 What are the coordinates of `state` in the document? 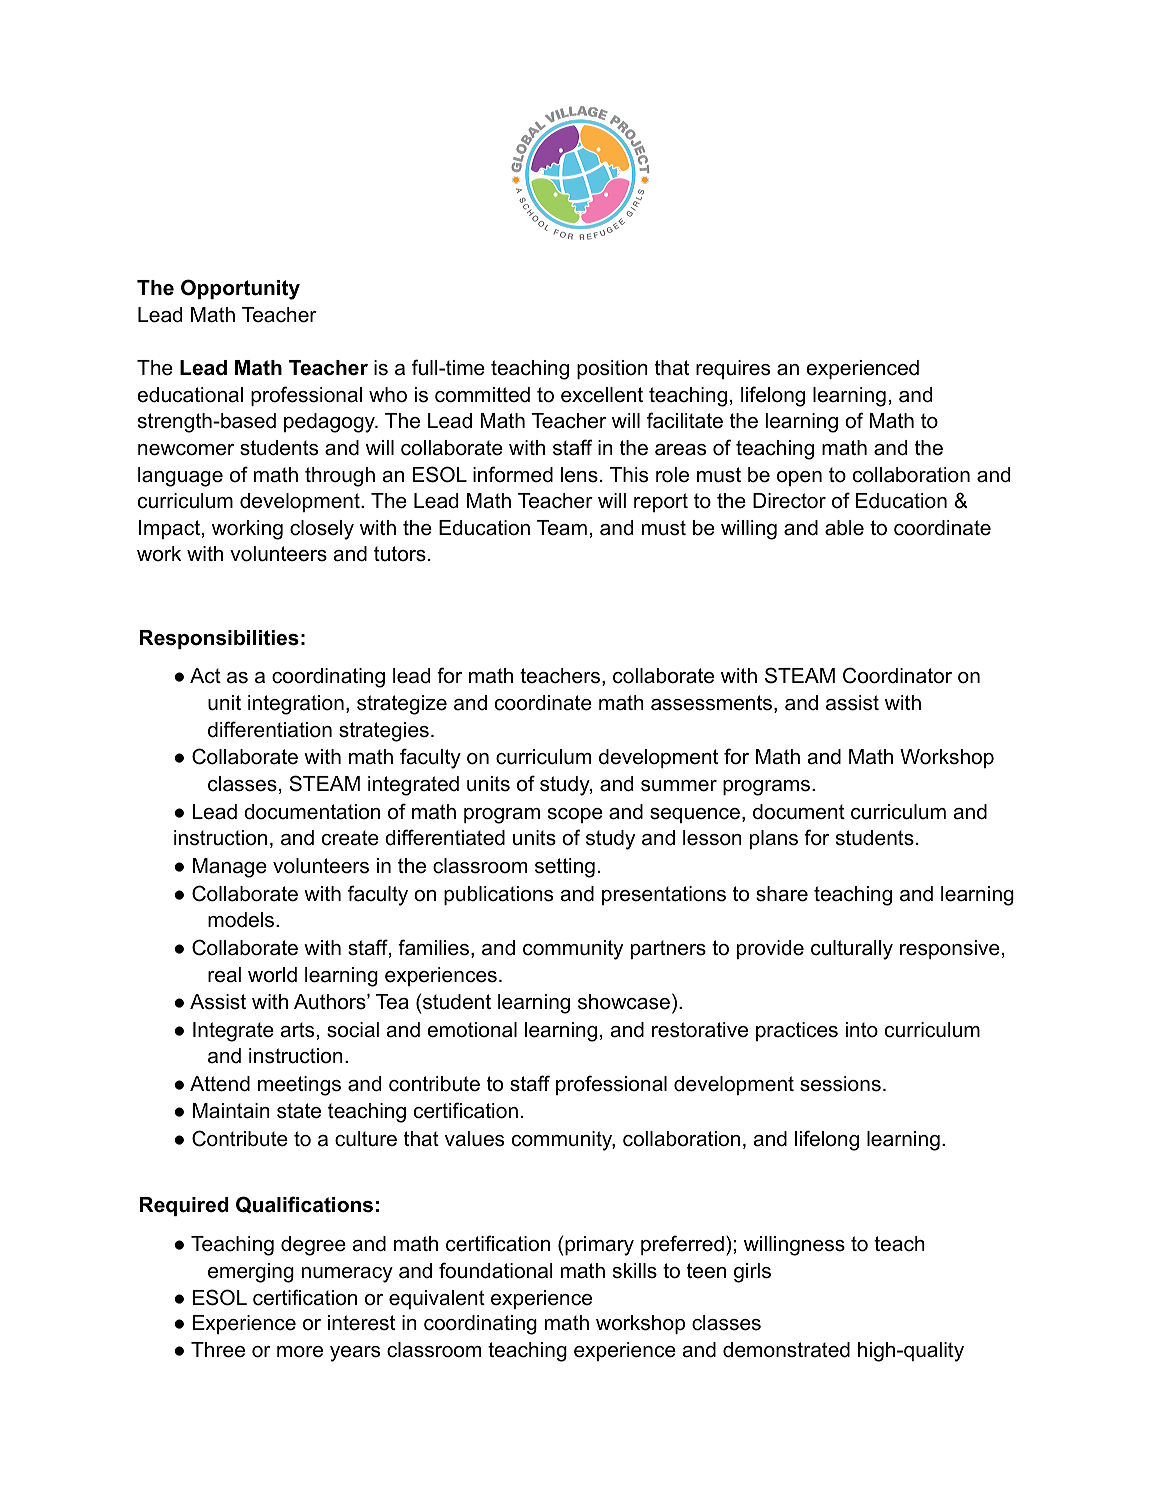 It's located at (299, 1111).
